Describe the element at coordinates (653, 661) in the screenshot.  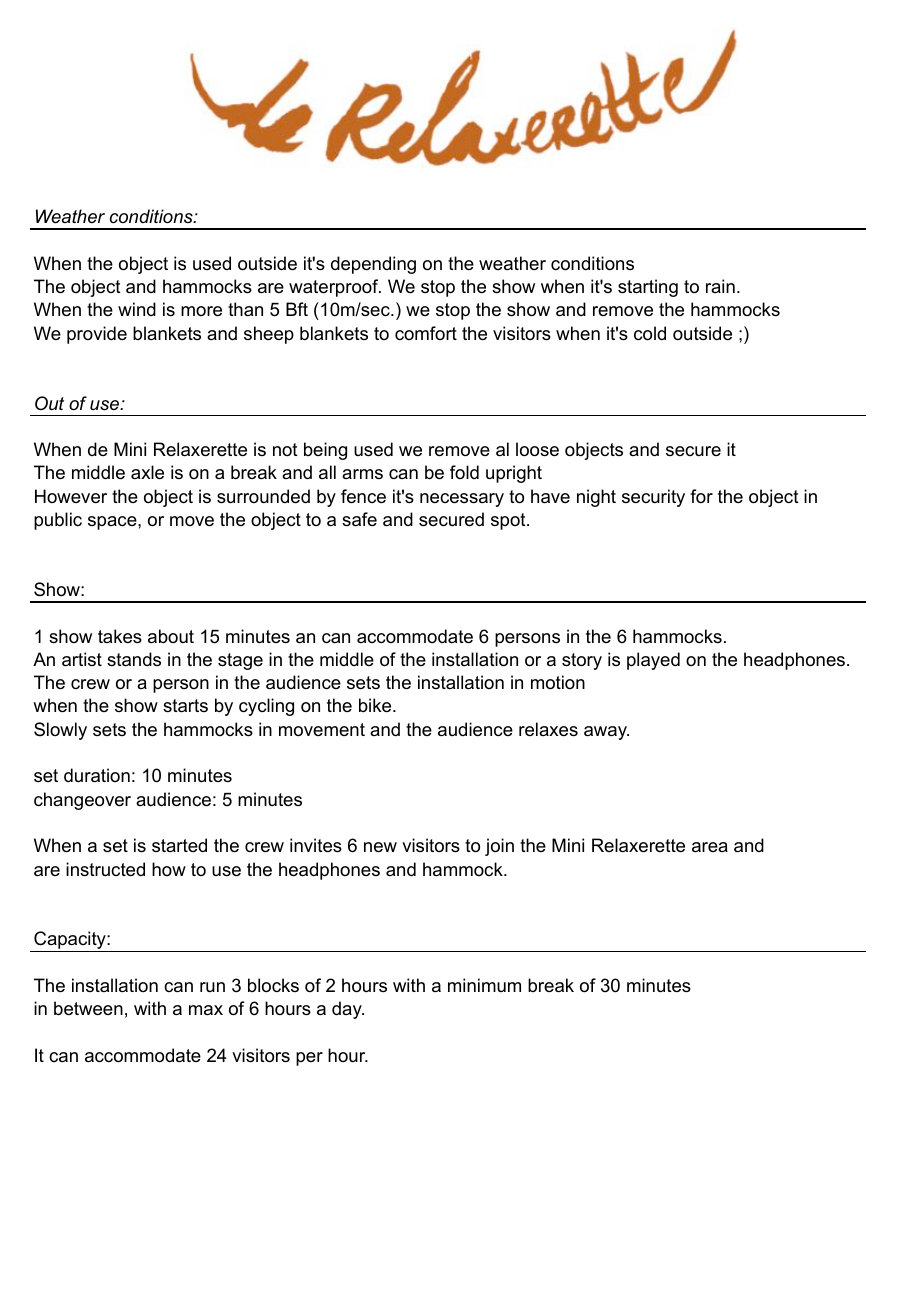
I see `played` at that location.
